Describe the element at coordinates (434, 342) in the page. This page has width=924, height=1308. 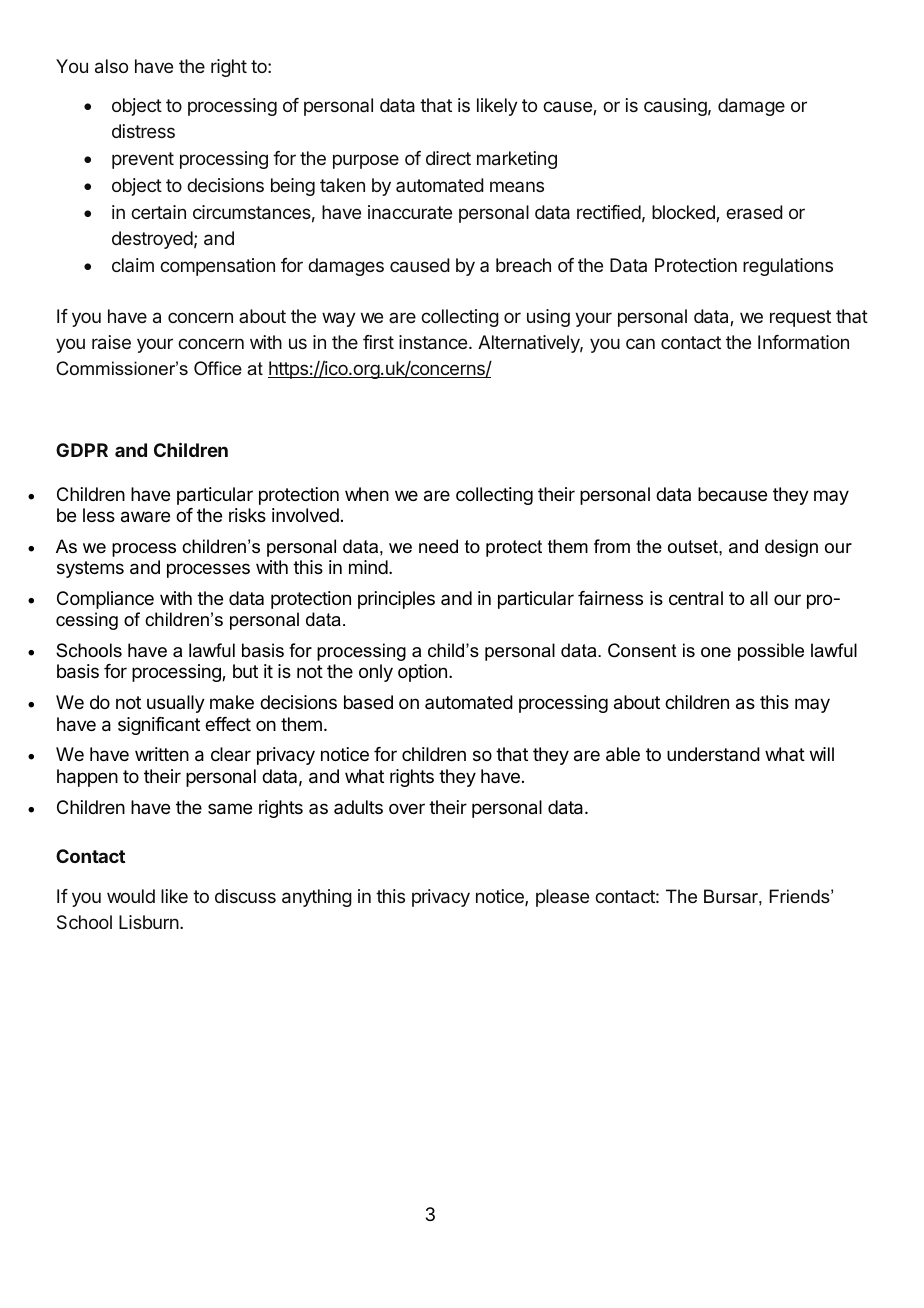
I see `instance` at that location.
